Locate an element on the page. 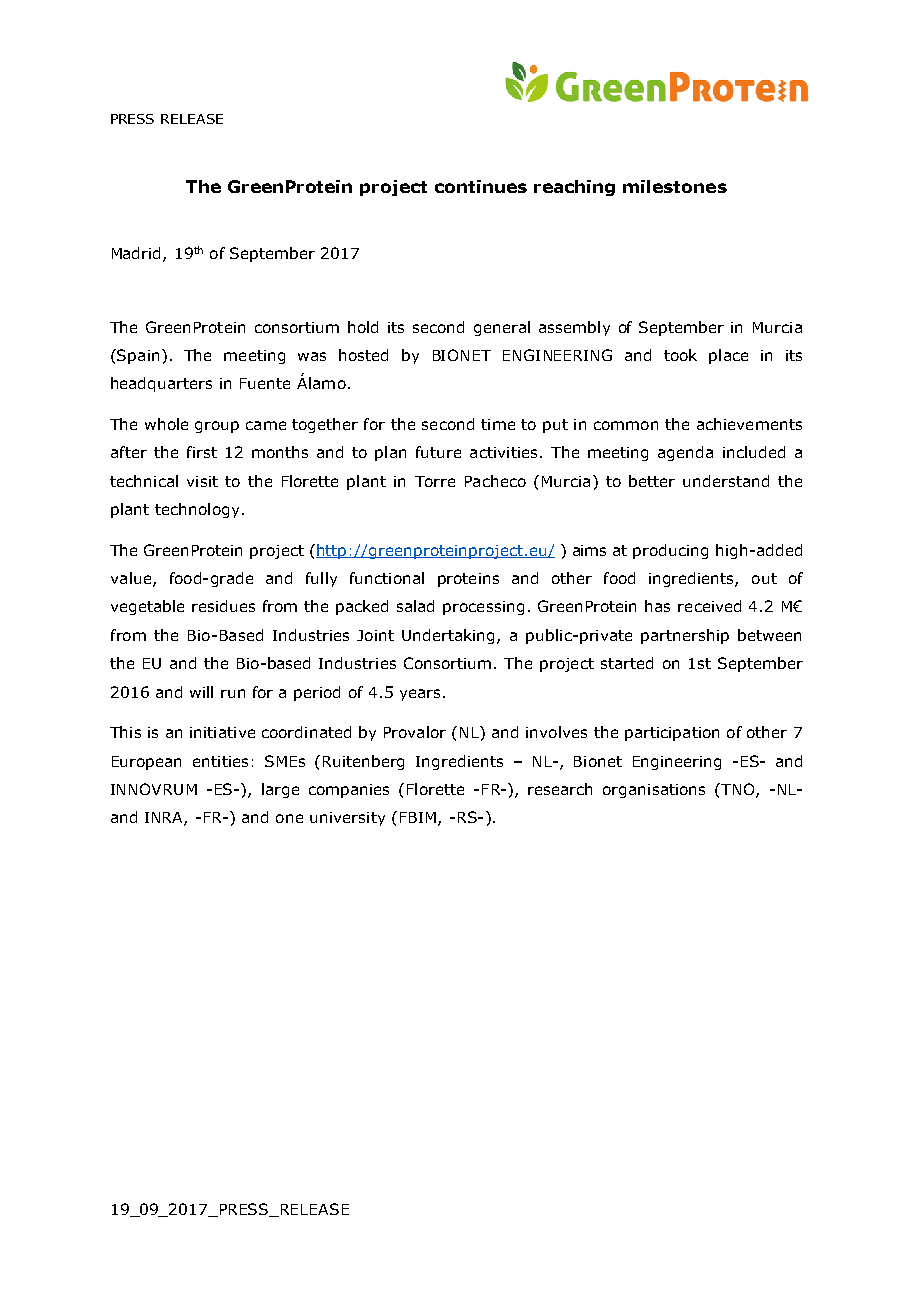  companies is located at coordinates (349, 791).
